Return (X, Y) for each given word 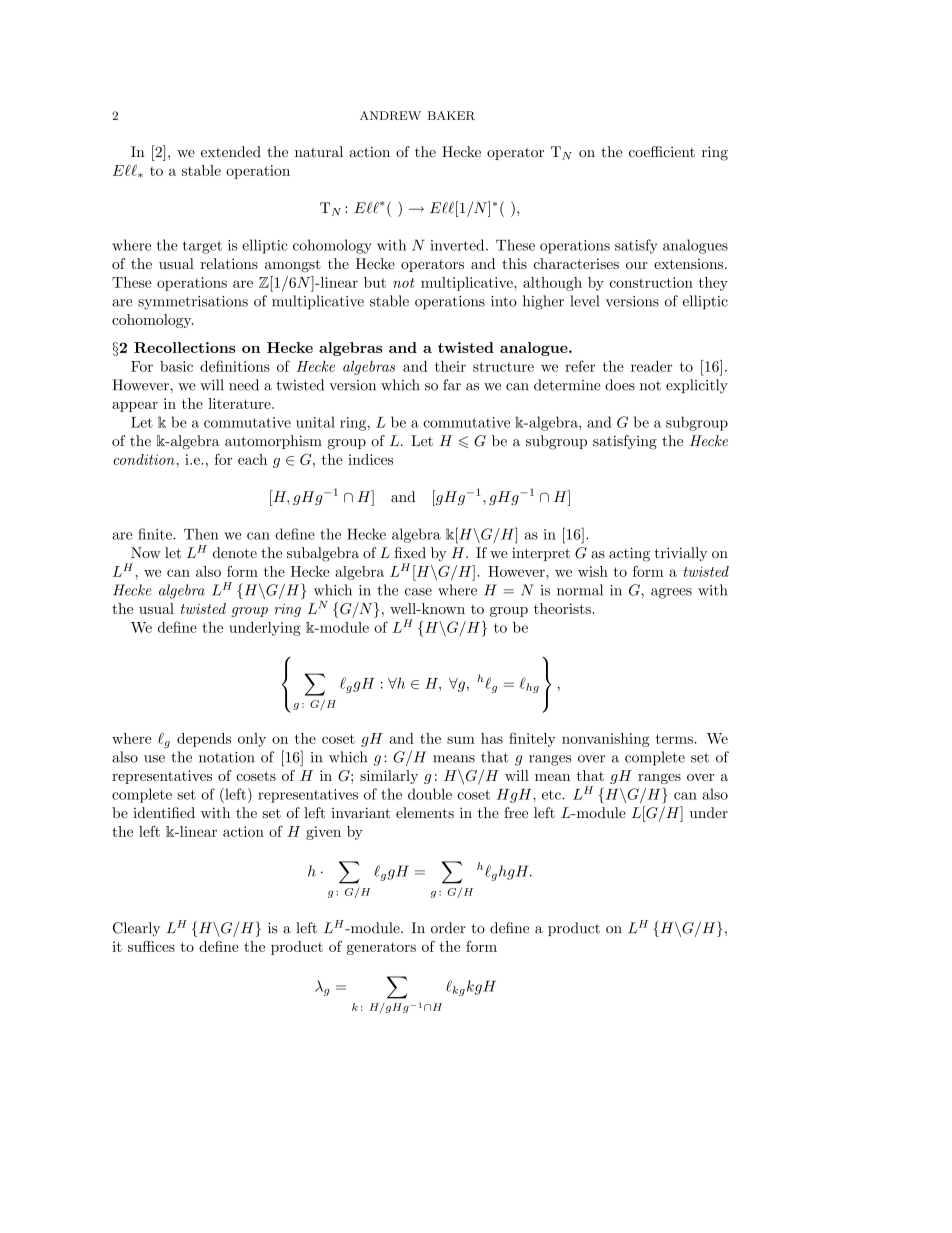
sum (461, 740)
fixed (410, 553)
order (448, 928)
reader (651, 366)
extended (231, 152)
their (450, 366)
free (516, 813)
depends (204, 740)
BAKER (451, 115)
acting (629, 554)
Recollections (184, 347)
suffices (151, 946)
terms (674, 739)
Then (201, 534)
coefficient (662, 152)
